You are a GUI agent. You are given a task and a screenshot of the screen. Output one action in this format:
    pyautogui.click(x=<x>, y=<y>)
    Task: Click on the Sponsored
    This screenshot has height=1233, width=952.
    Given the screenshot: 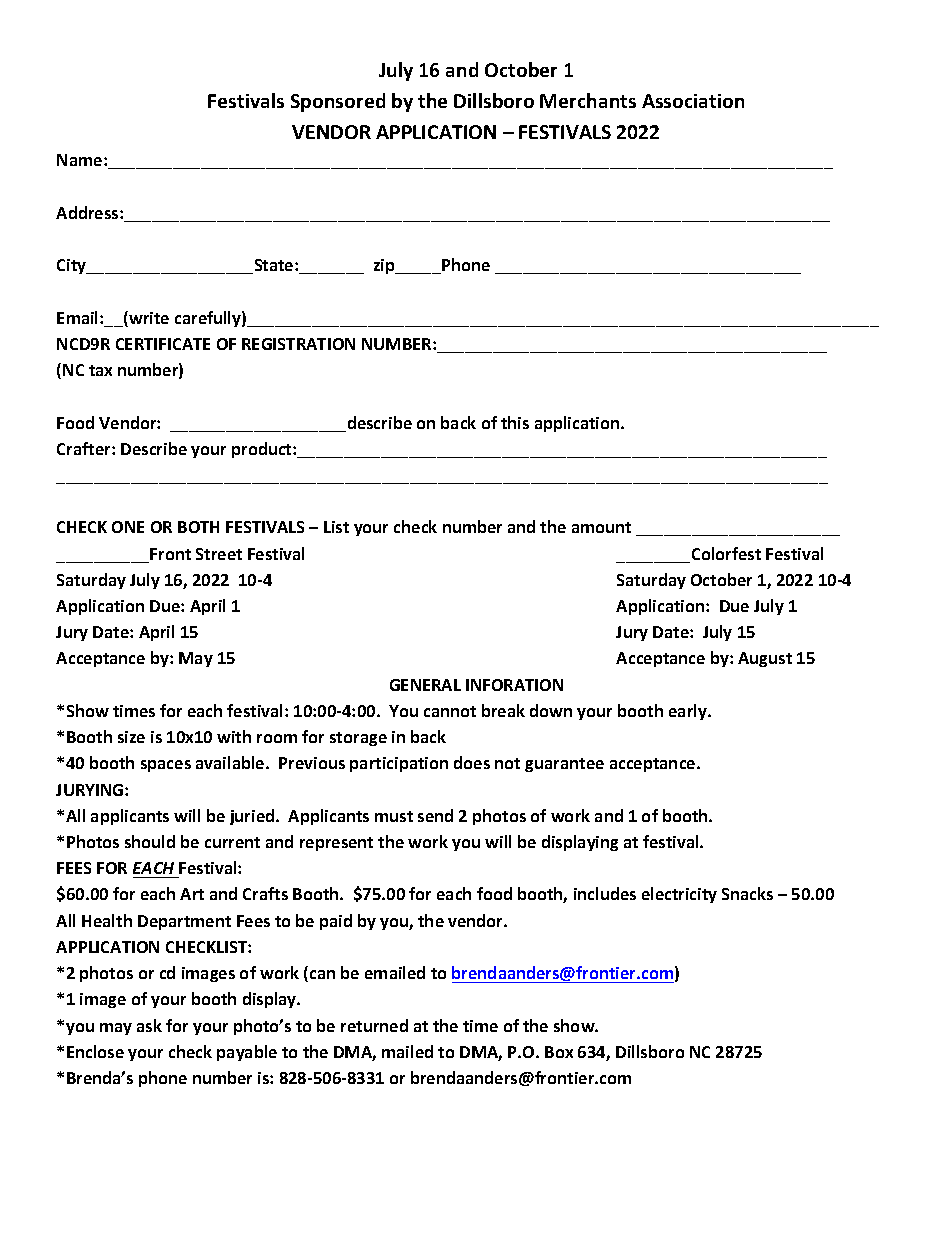 What is the action you would take?
    pyautogui.click(x=338, y=102)
